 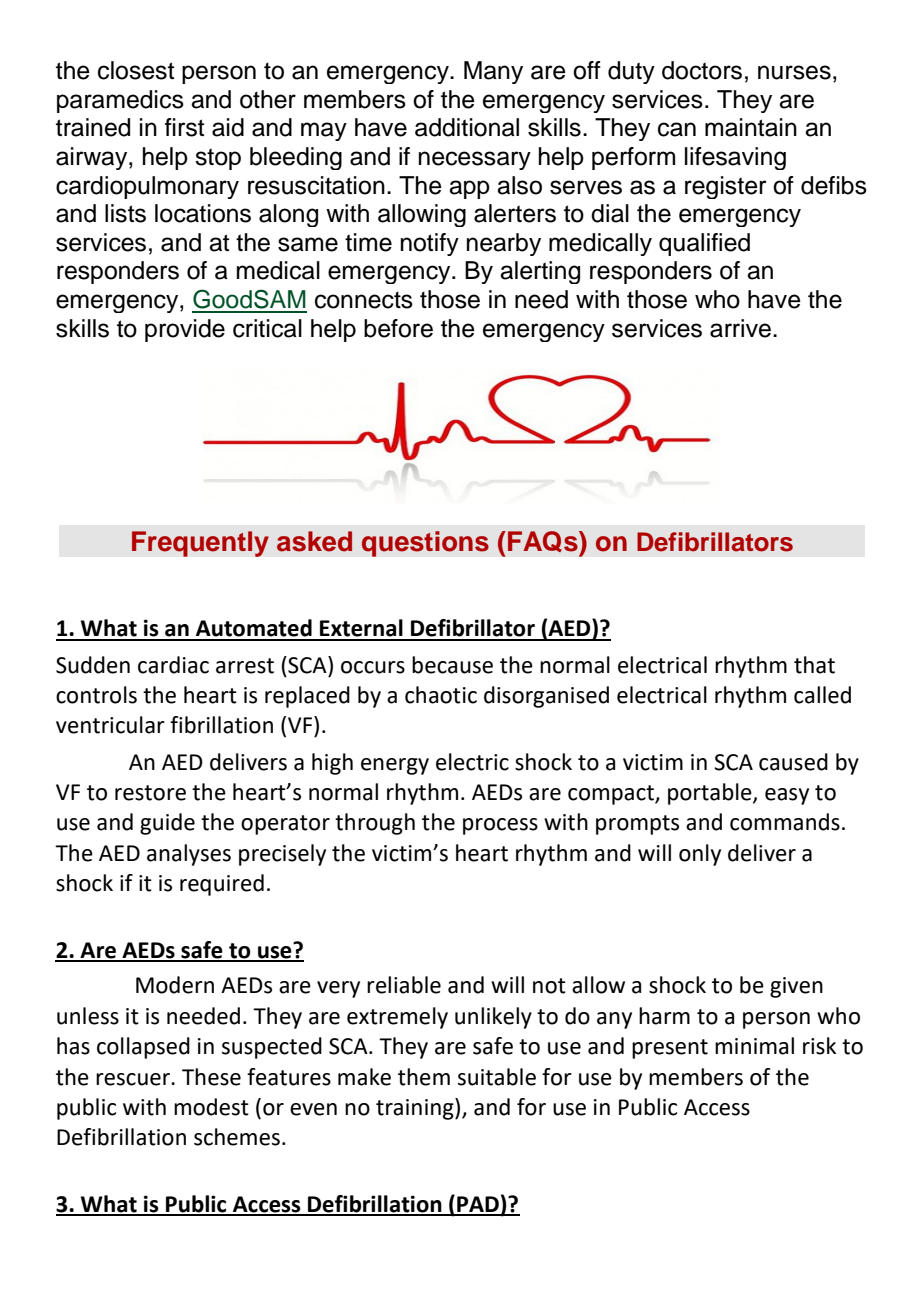 What do you see at coordinates (184, 127) in the screenshot?
I see `first` at bounding box center [184, 127].
